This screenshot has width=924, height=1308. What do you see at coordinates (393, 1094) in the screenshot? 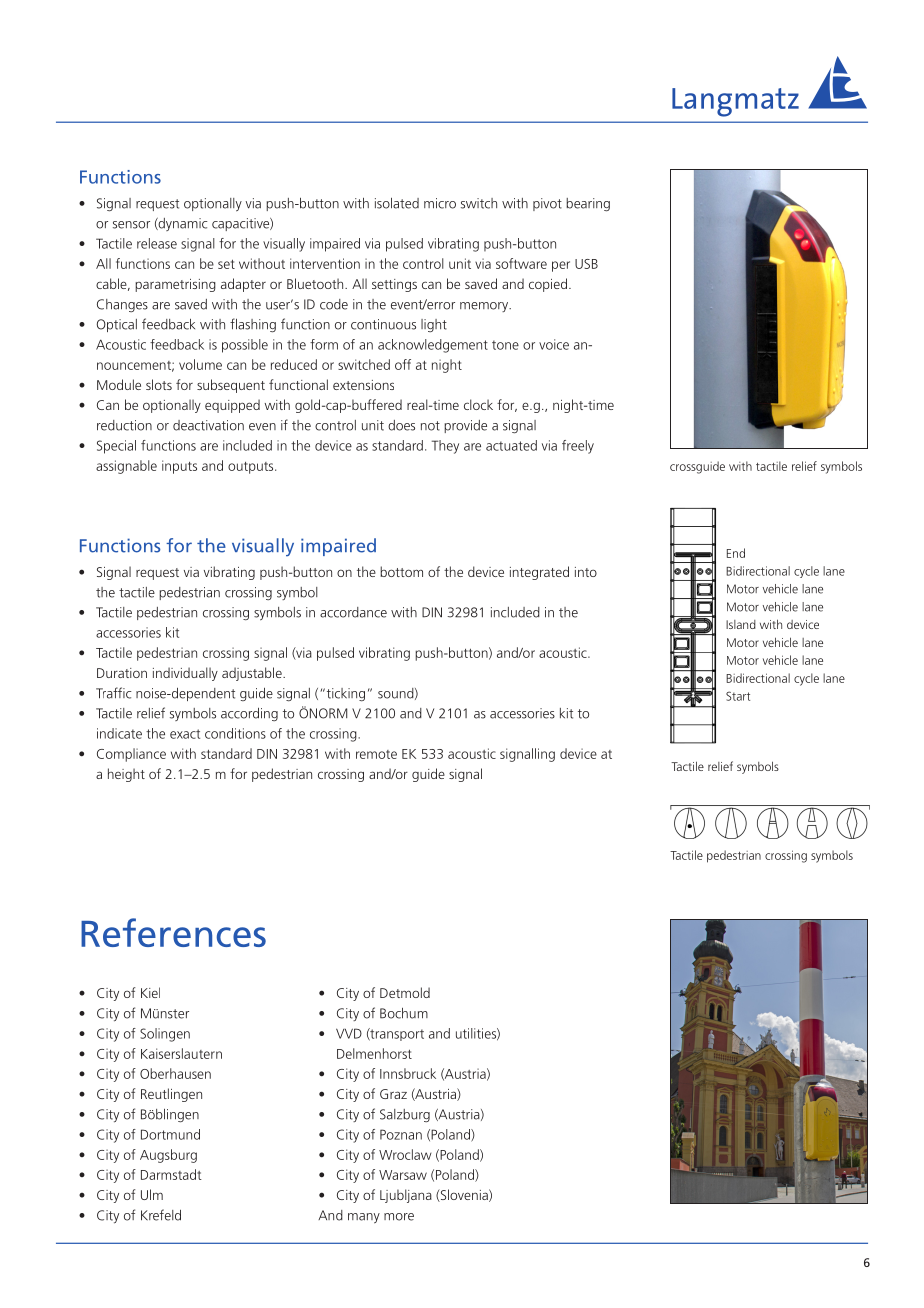
I see `Graz` at bounding box center [393, 1094].
